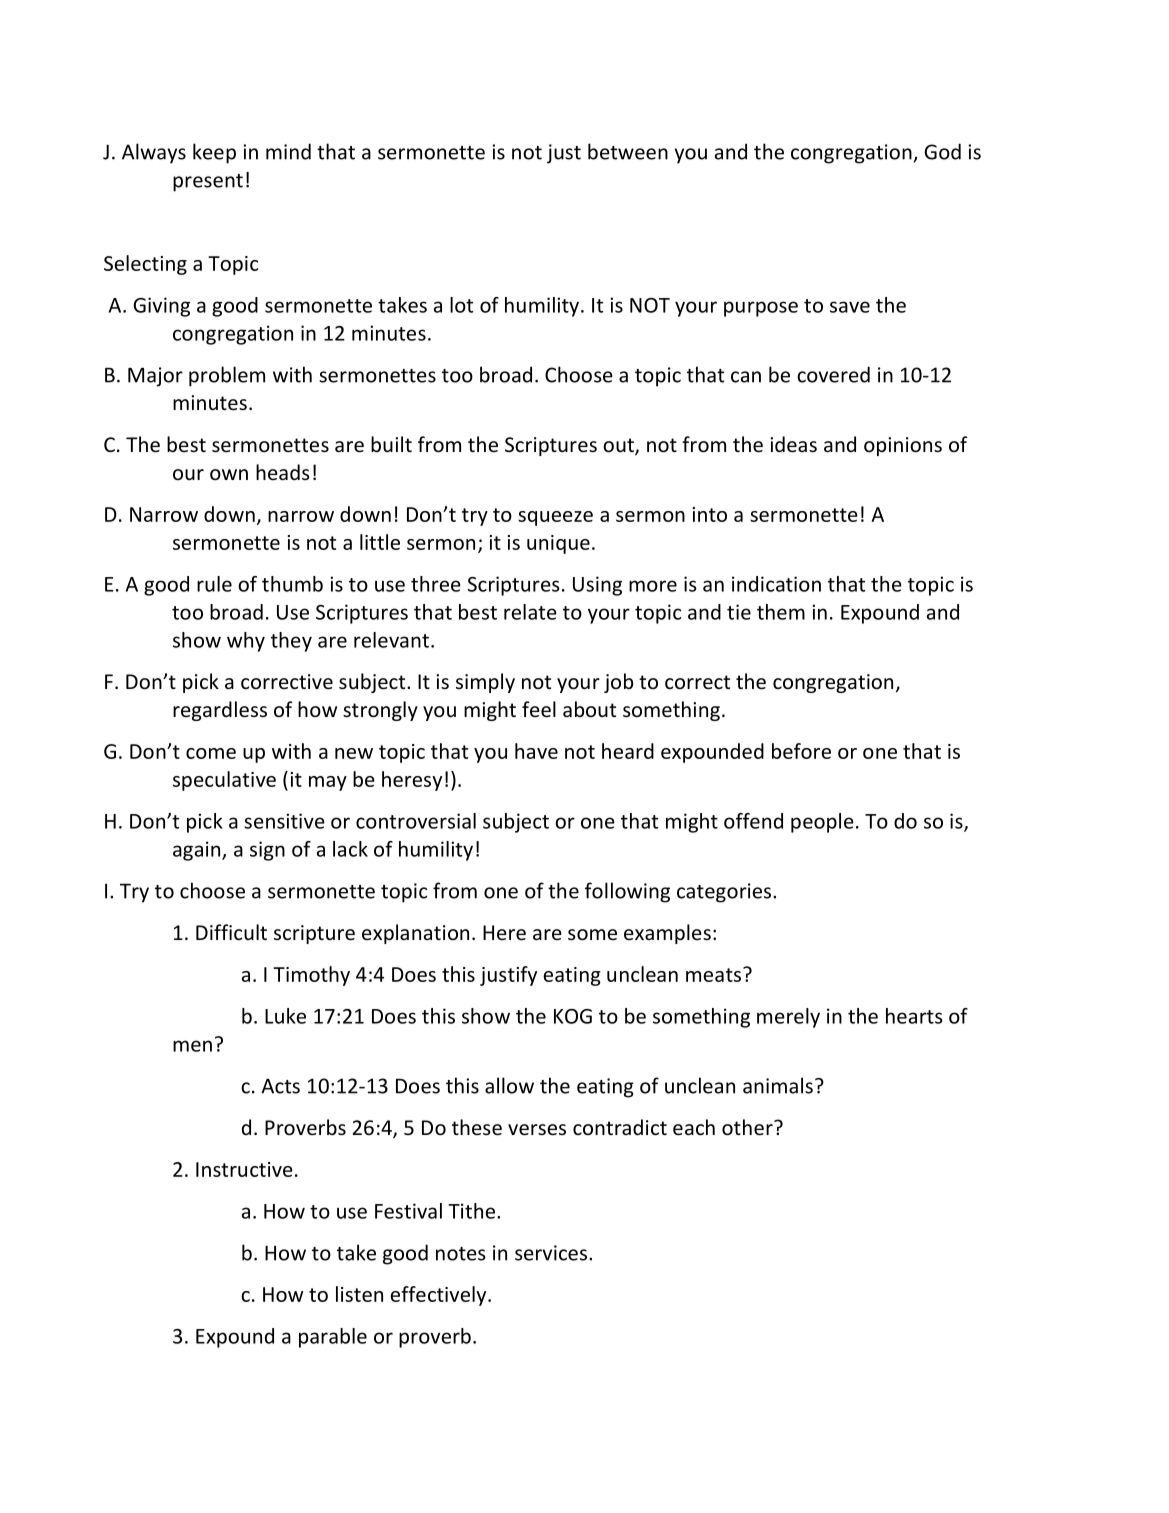 The height and width of the document is (1513, 1169). Describe the element at coordinates (801, 751) in the document. I see `before` at that location.
